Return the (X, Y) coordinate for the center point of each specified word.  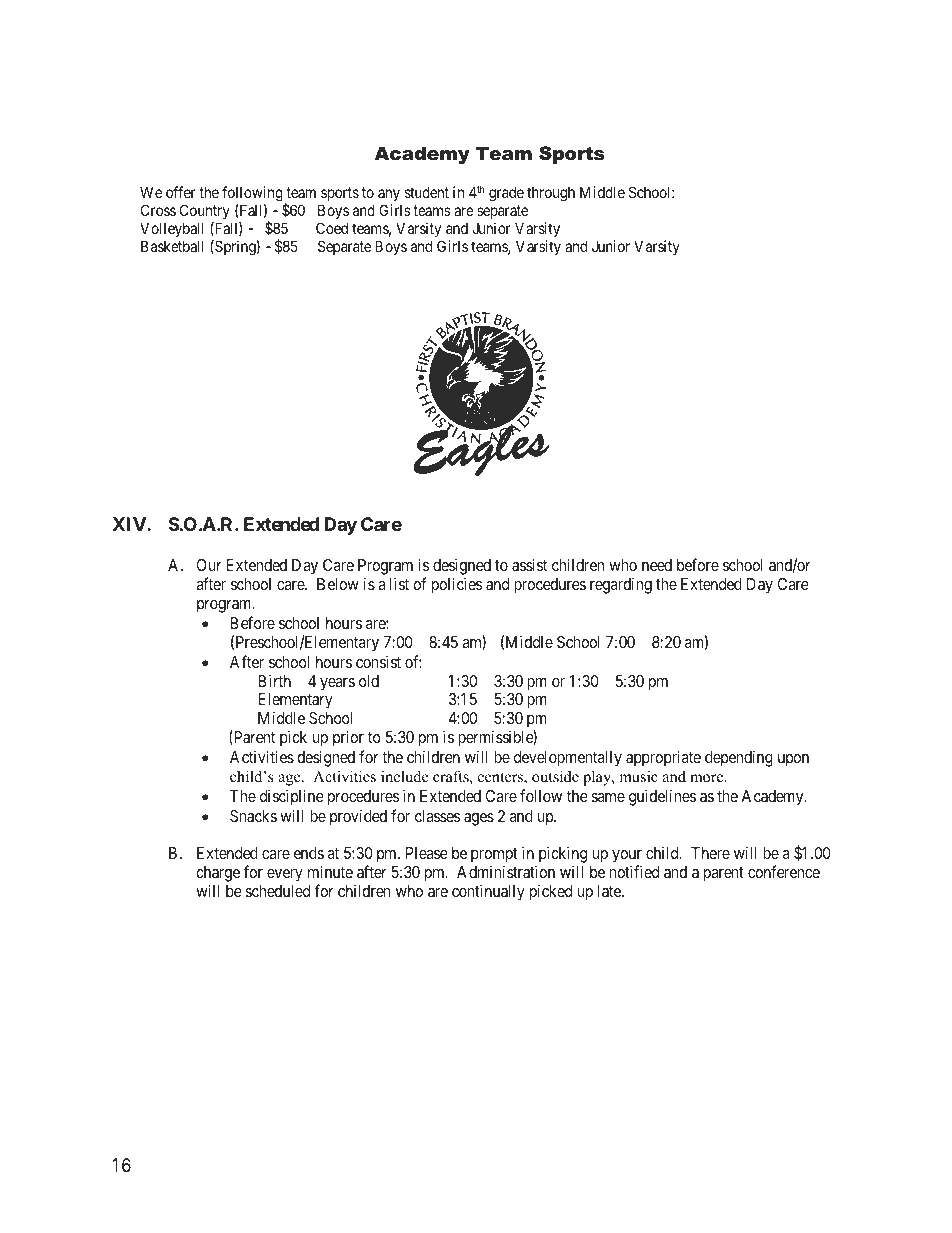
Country (206, 213)
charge (218, 875)
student (427, 192)
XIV (130, 524)
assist (529, 564)
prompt (494, 857)
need (657, 565)
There (710, 853)
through (551, 194)
